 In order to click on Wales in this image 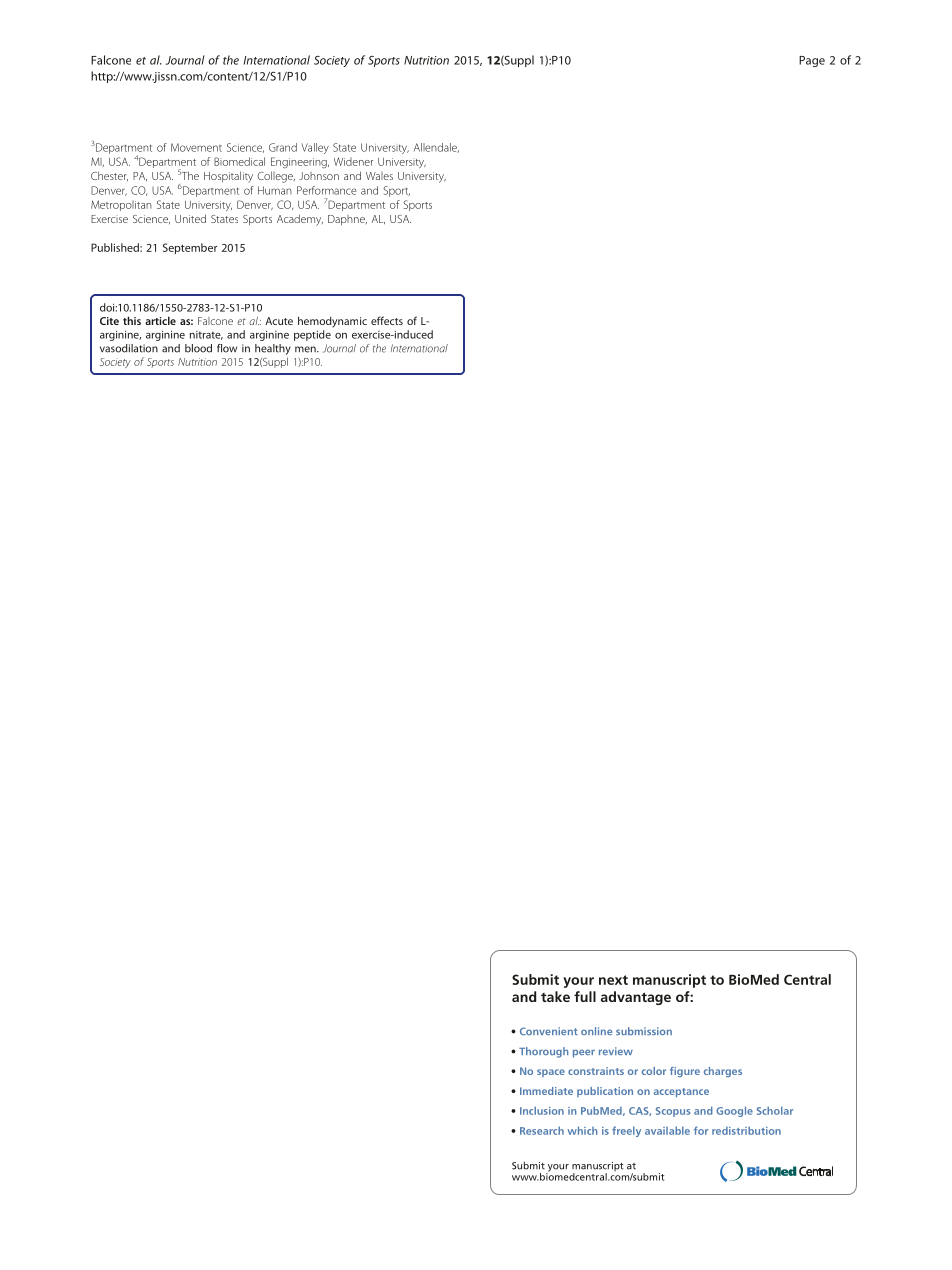, I will do `click(379, 176)`.
